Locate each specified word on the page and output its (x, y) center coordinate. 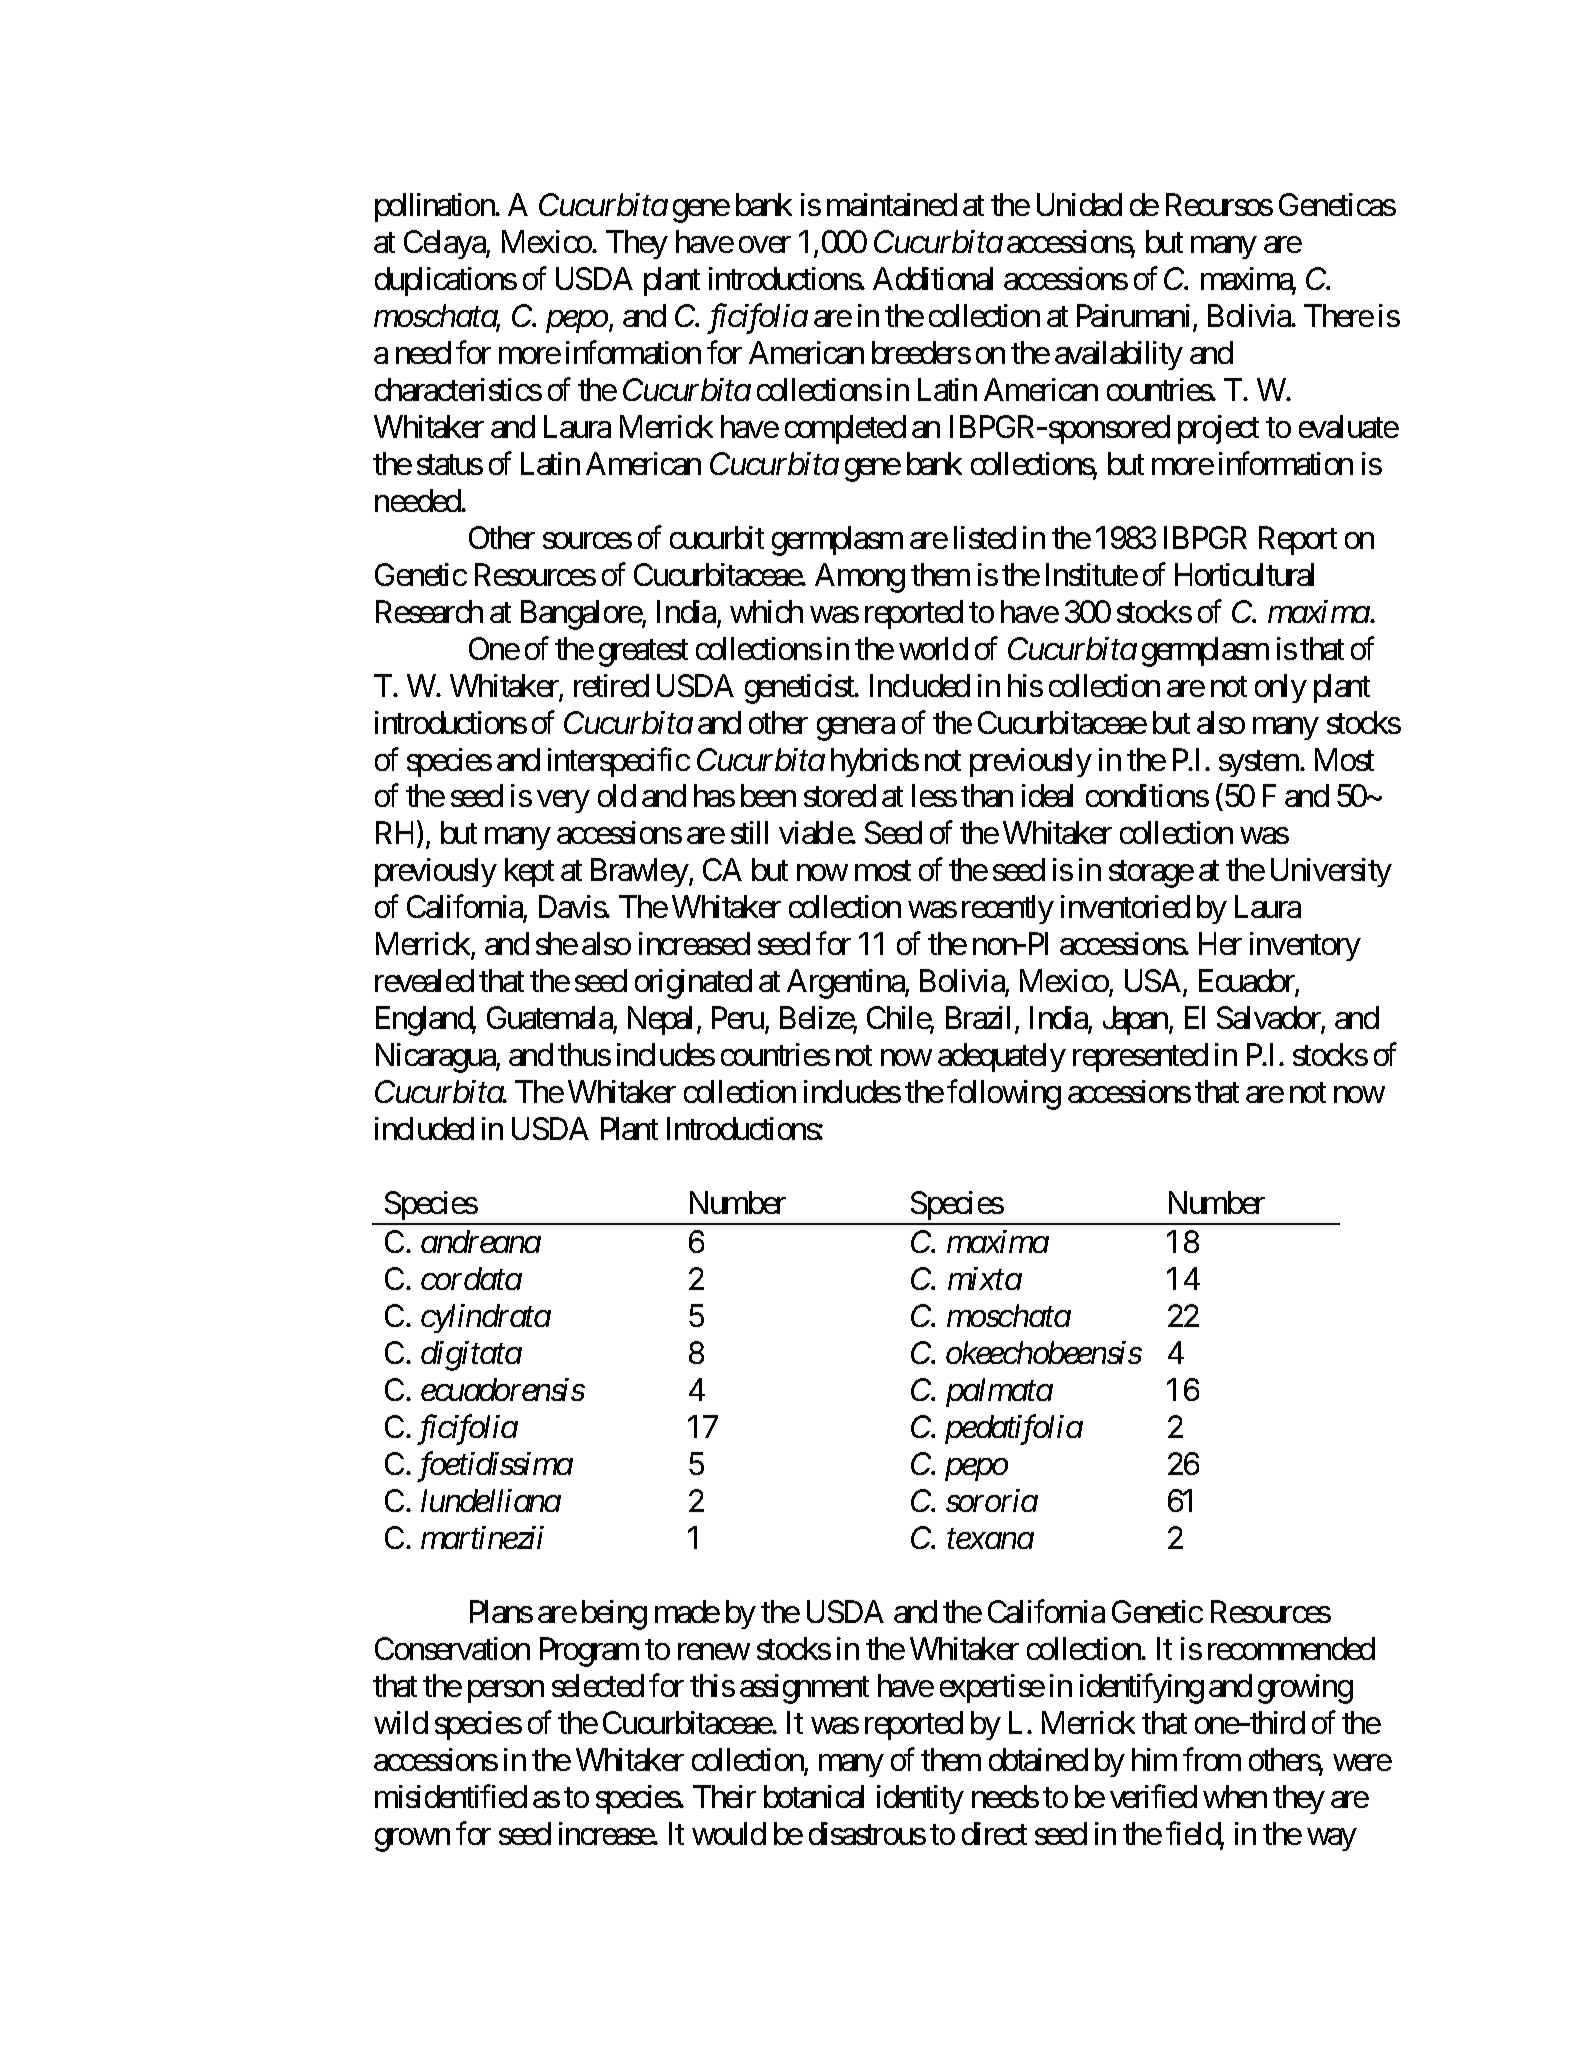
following (1004, 1095)
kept (529, 872)
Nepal (663, 1020)
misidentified (451, 1796)
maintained (892, 204)
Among (860, 578)
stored (840, 795)
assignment (804, 1689)
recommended (1291, 1648)
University (1331, 872)
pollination (436, 207)
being (614, 1615)
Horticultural (1244, 574)
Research (429, 611)
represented (1140, 1057)
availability (1119, 355)
